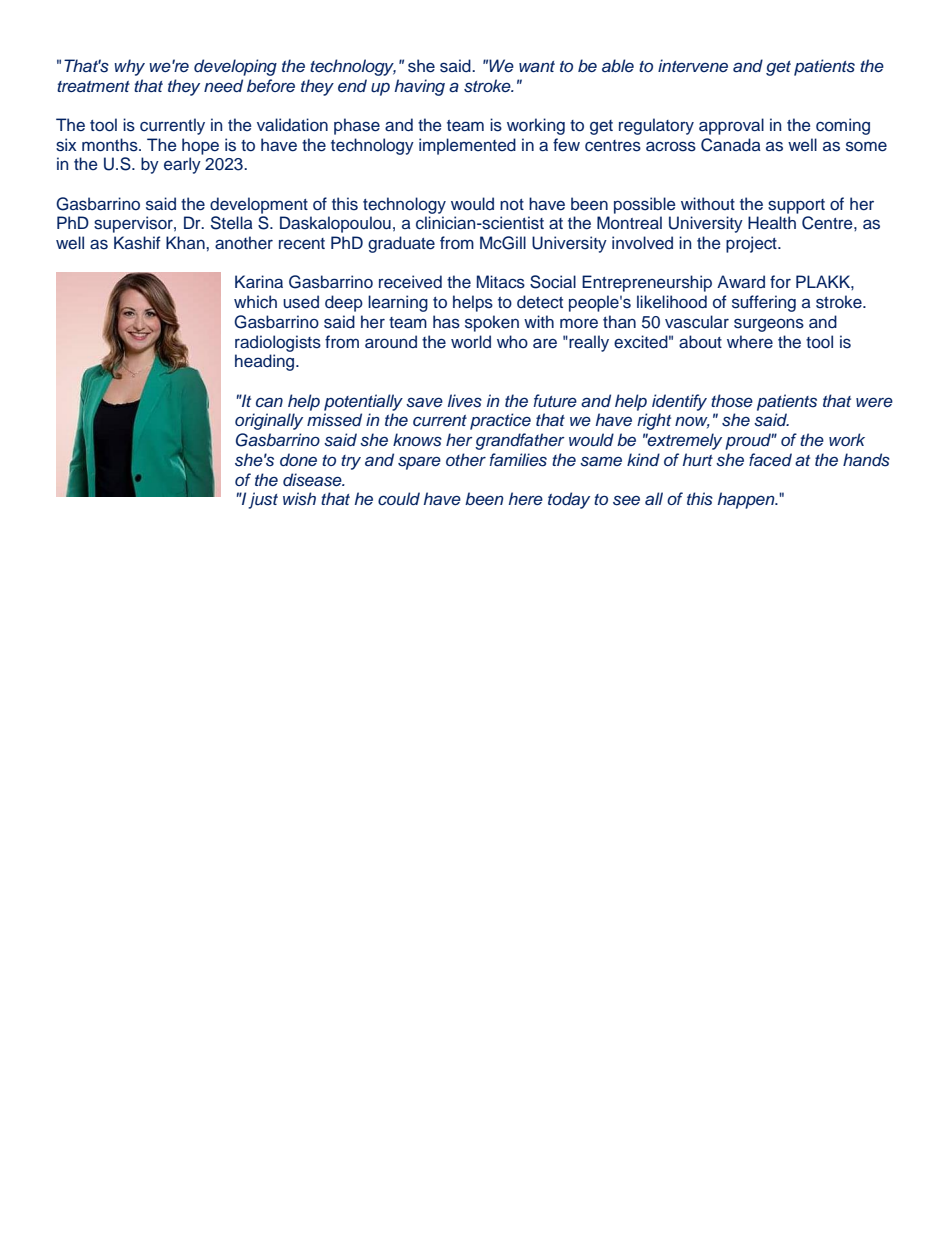  I want to click on why, so click(129, 67).
